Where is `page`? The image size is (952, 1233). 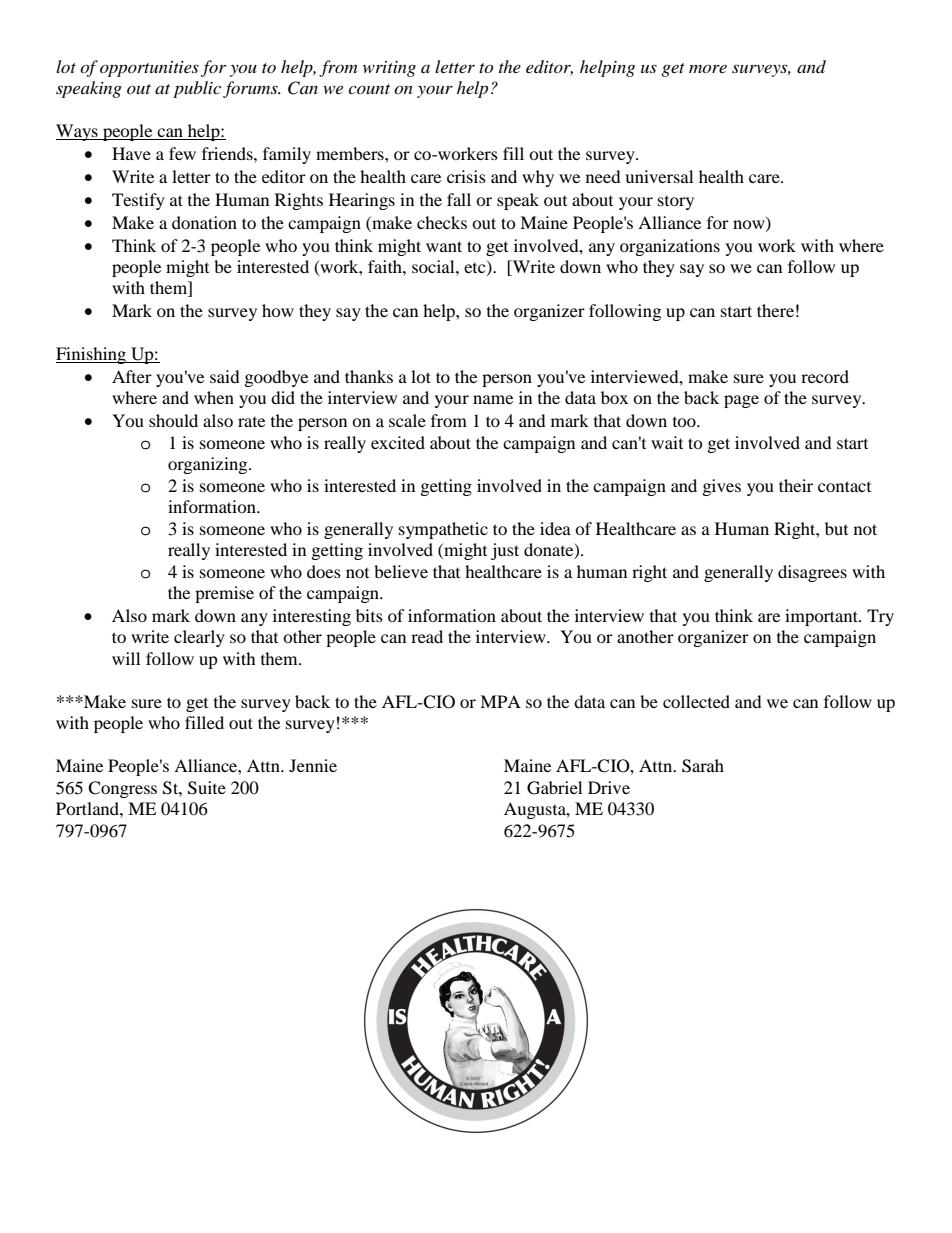 page is located at coordinates (741, 401).
